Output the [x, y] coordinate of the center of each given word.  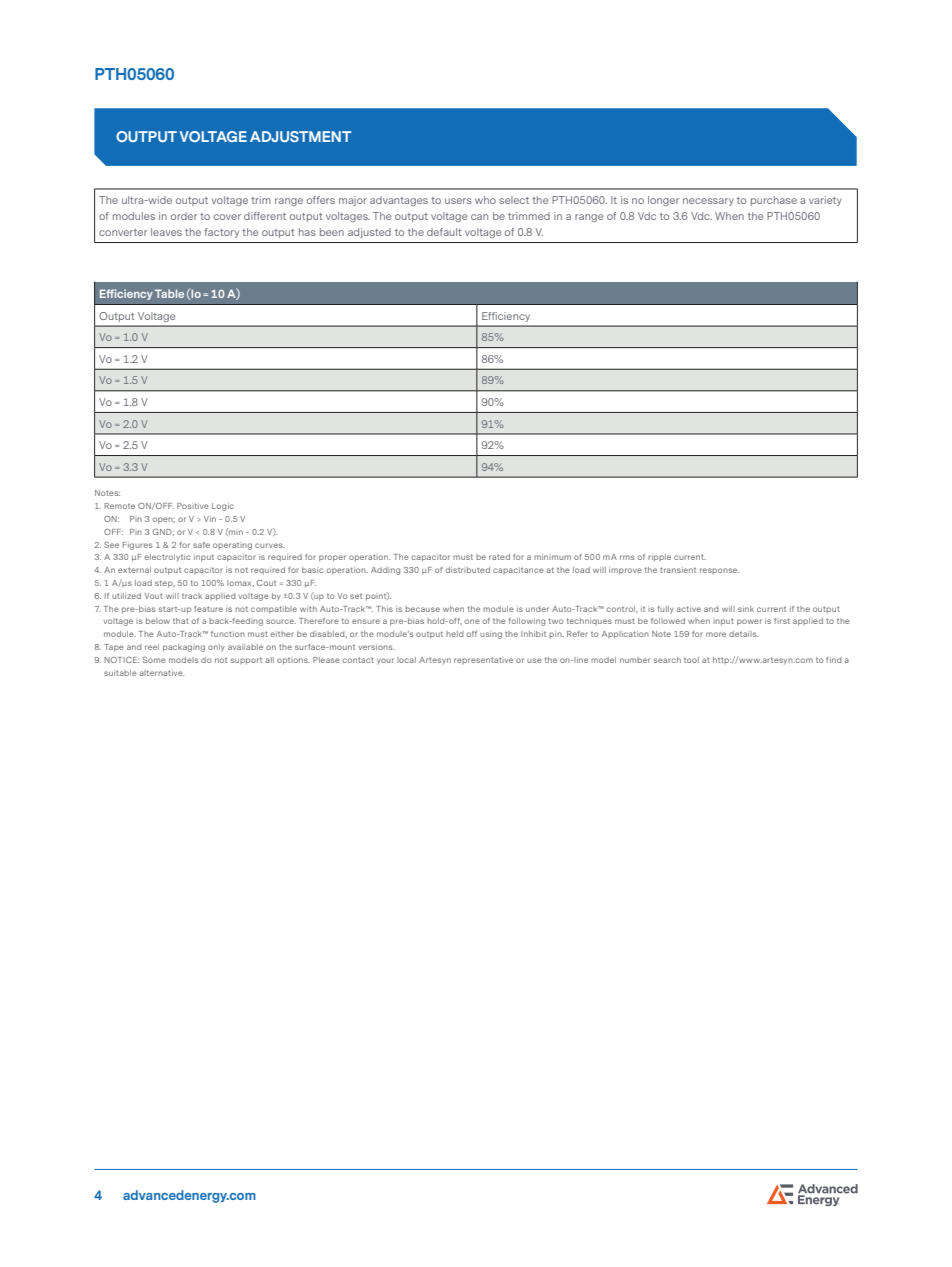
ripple [659, 558]
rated [499, 557]
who [485, 200]
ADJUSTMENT [300, 136]
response [719, 571]
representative [483, 660]
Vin [210, 519]
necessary [708, 202]
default [444, 232]
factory [221, 233]
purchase [774, 201]
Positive [193, 506]
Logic [223, 507]
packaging [184, 648]
